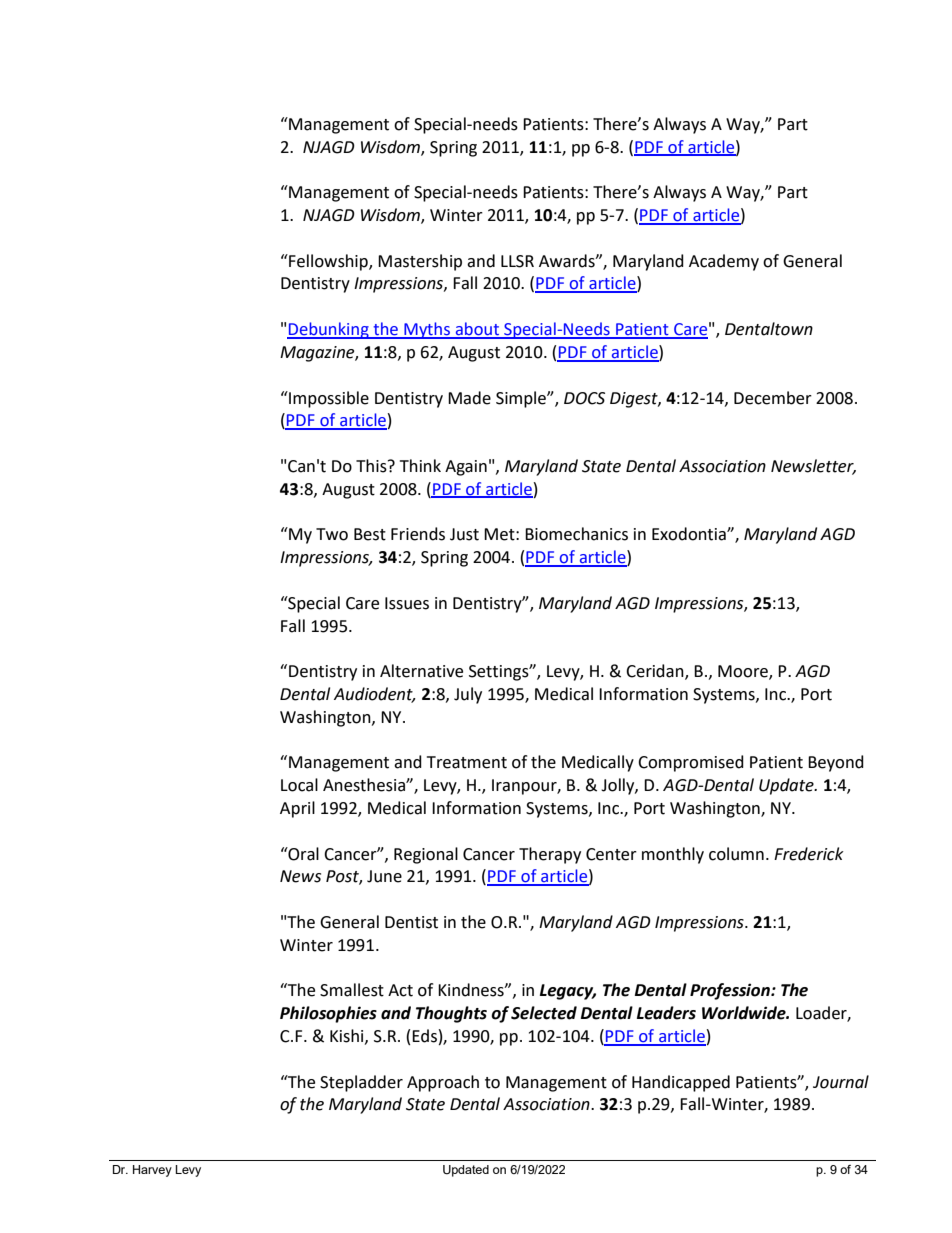 This screenshot has height=1233, width=952. What do you see at coordinates (464, 534) in the screenshot?
I see `Just` at bounding box center [464, 534].
